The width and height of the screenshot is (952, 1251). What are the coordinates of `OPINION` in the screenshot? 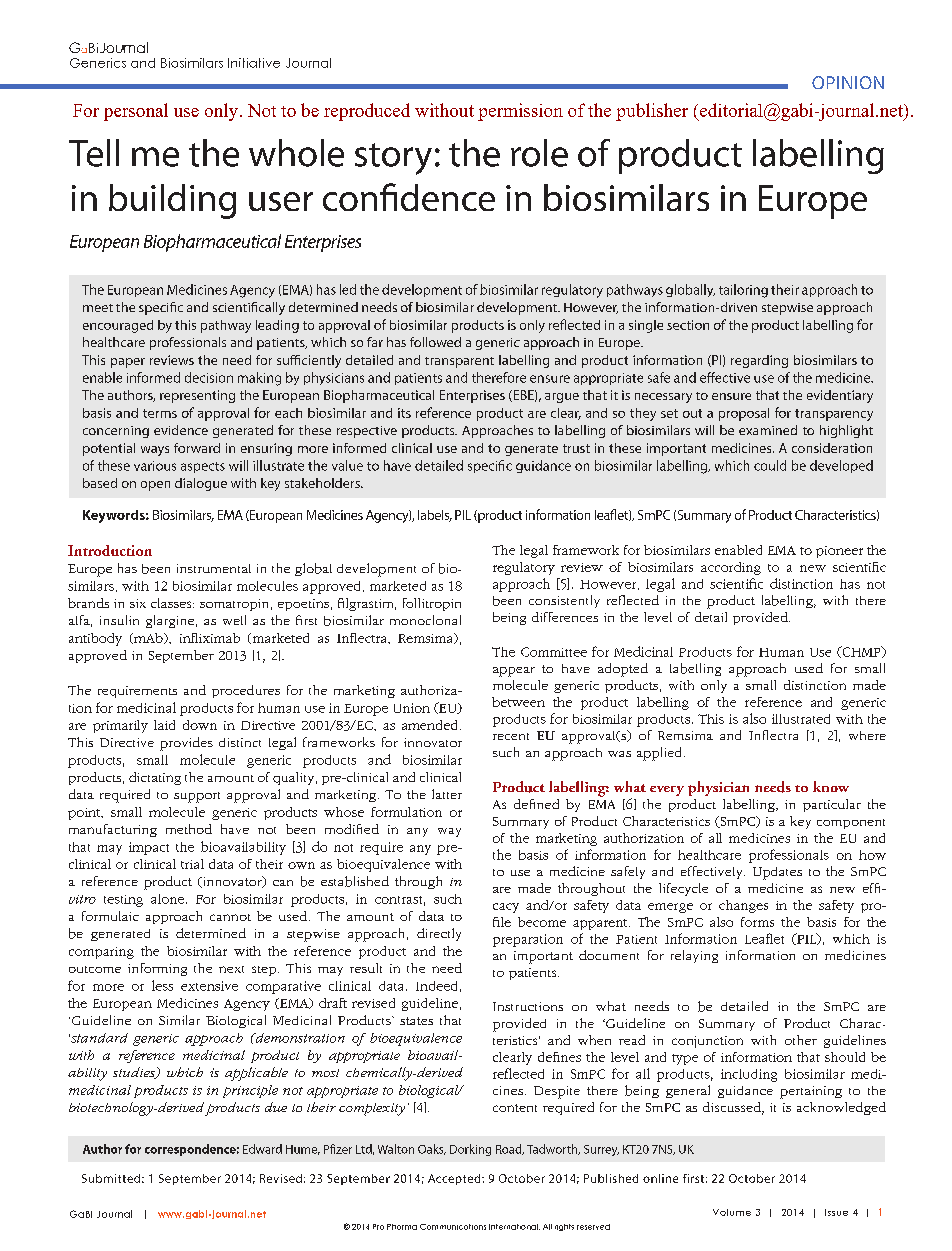 It's located at (848, 82).
